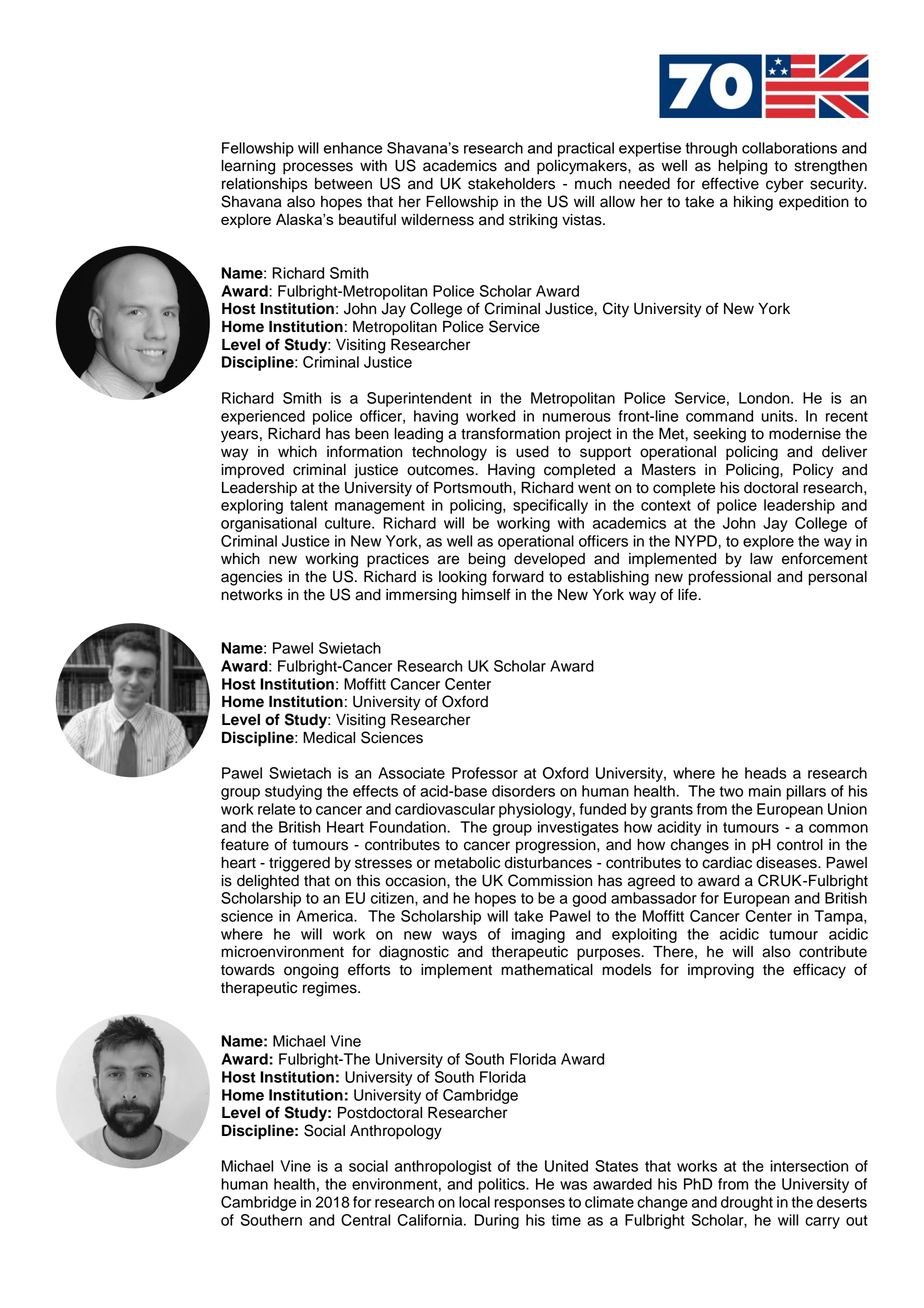  I want to click on disturbances, so click(548, 863).
